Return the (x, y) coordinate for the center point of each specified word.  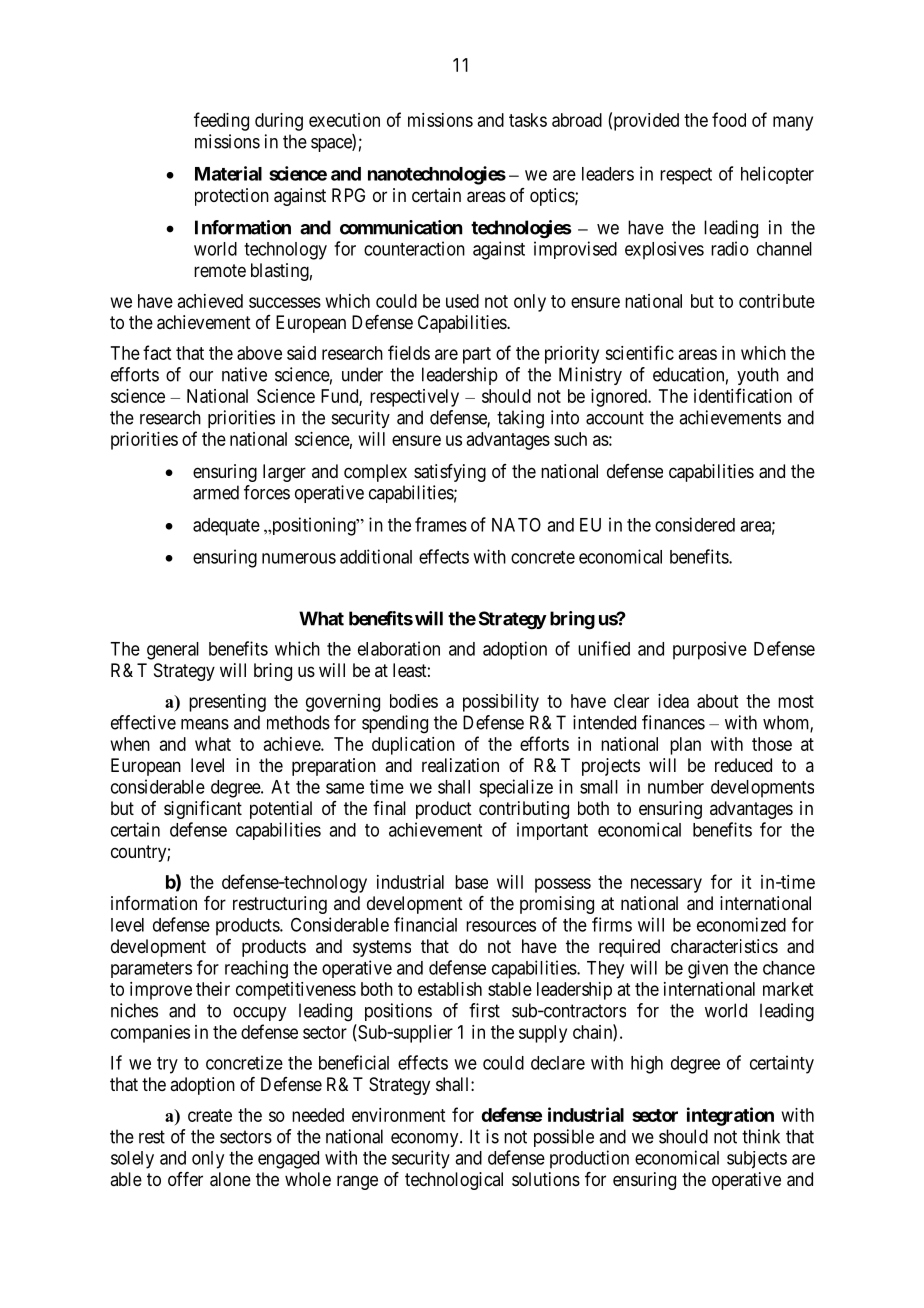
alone (230, 1179)
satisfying (450, 473)
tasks (528, 120)
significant (203, 810)
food (729, 119)
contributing (524, 810)
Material (228, 173)
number (676, 787)
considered (695, 524)
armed (216, 492)
